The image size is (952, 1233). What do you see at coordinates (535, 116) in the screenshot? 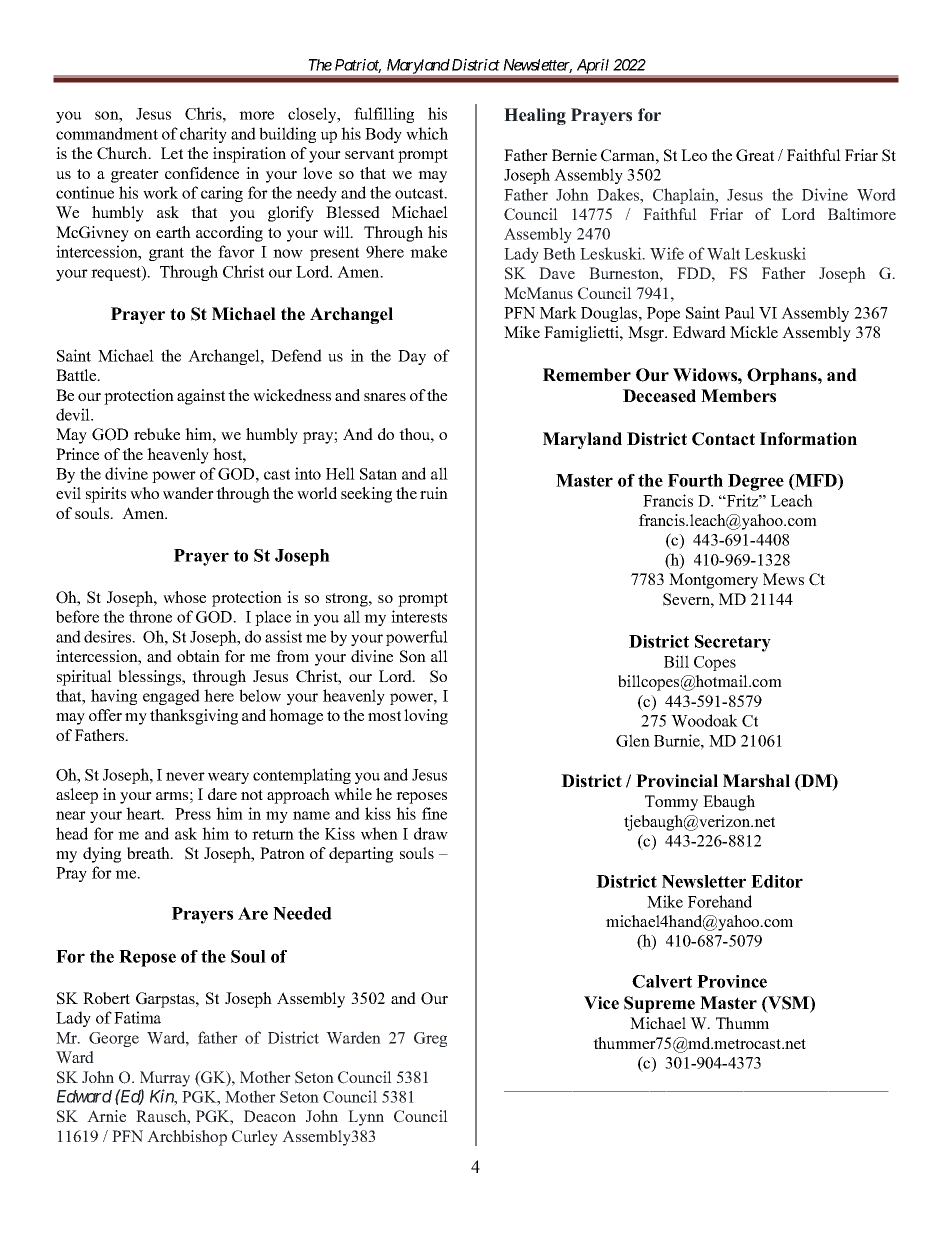
I see `Healing` at bounding box center [535, 116].
